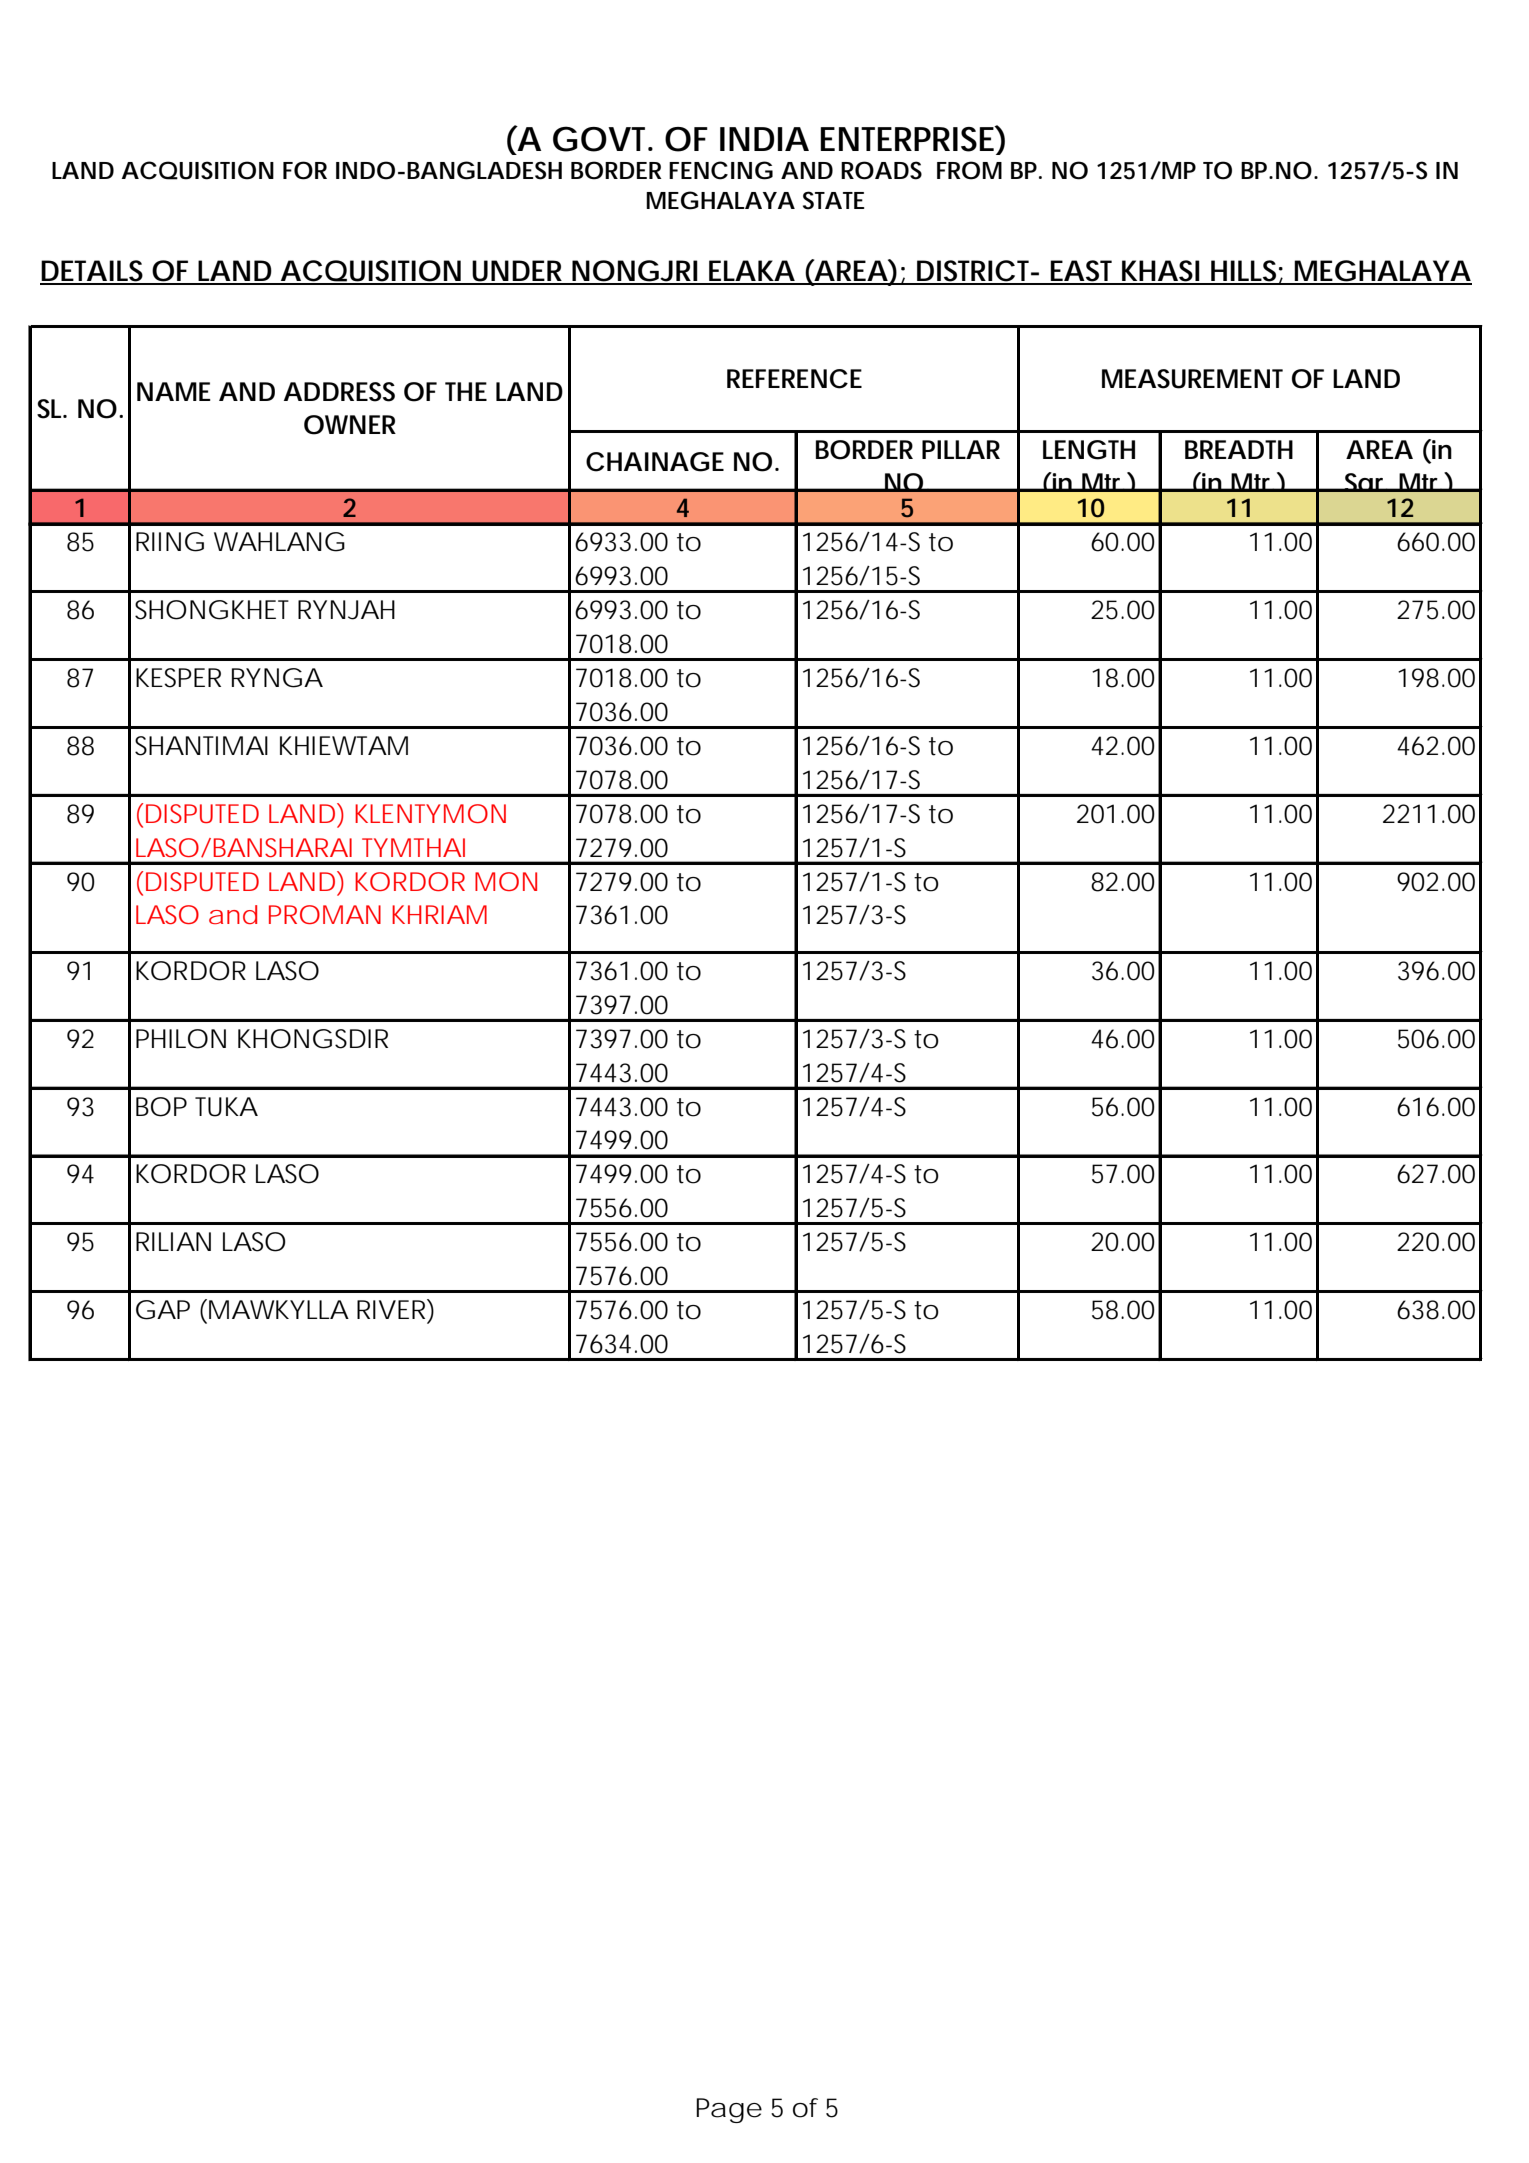 This screenshot has width=1529, height=2163. I want to click on LENGTH, so click(1089, 450).
